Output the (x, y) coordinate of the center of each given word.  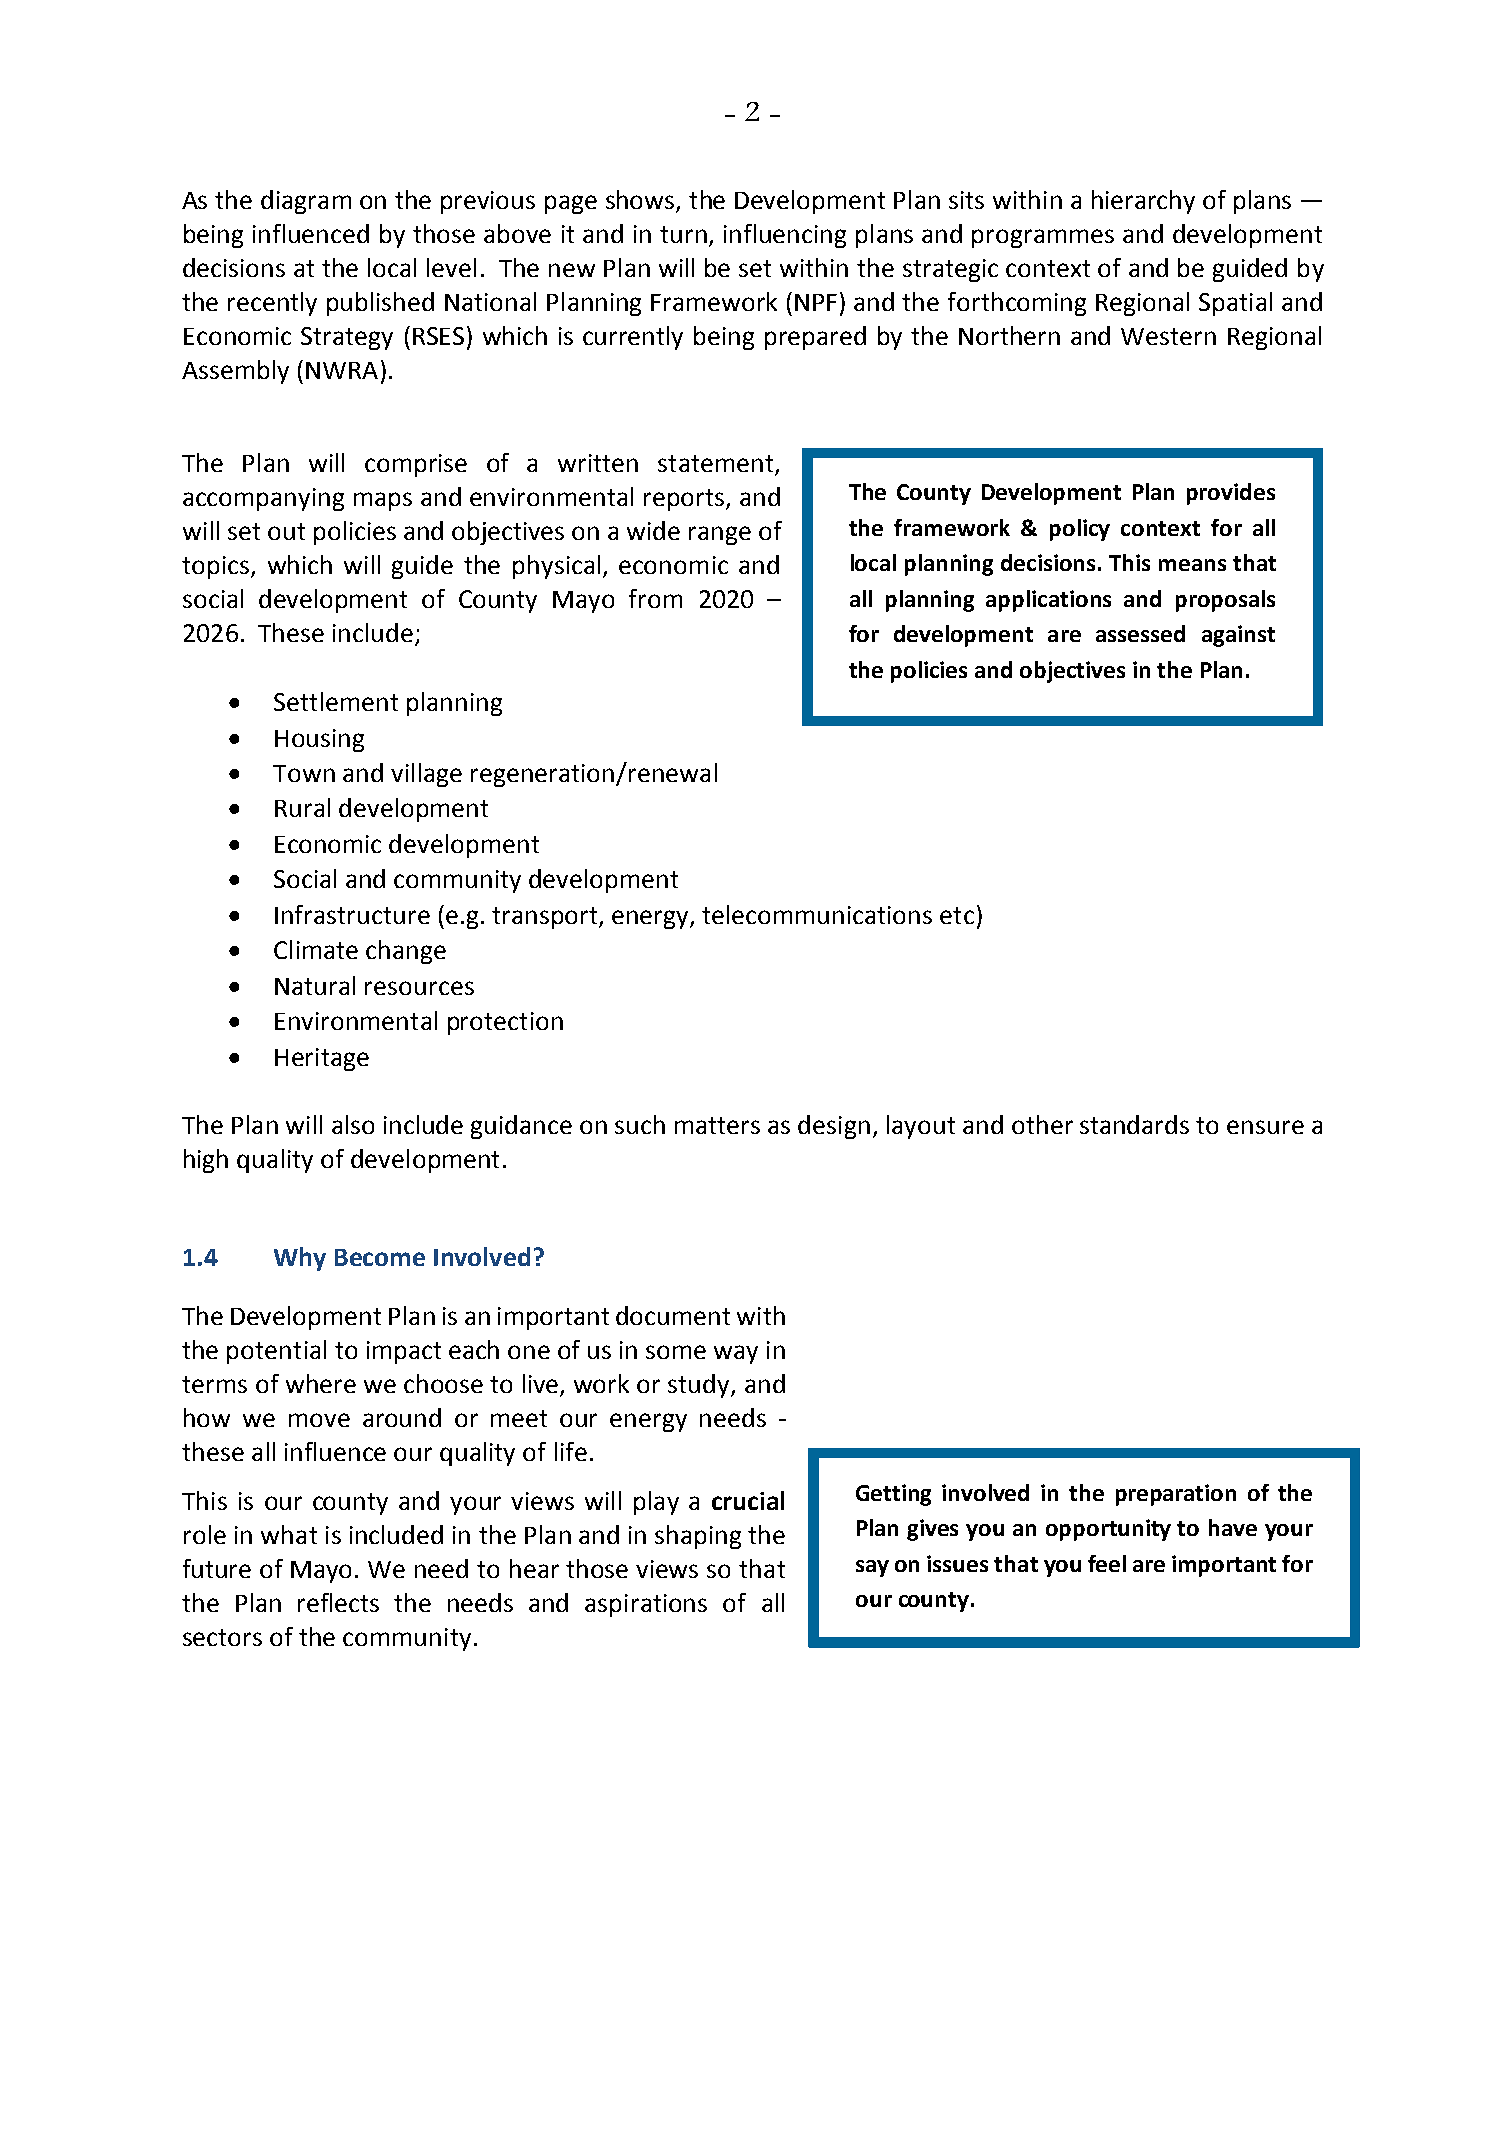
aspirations (646, 1605)
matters (717, 1125)
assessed (1140, 633)
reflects (338, 1602)
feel (1107, 1563)
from (655, 598)
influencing (785, 236)
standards (1134, 1124)
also (353, 1124)
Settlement (336, 701)
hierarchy (1143, 202)
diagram (306, 202)
